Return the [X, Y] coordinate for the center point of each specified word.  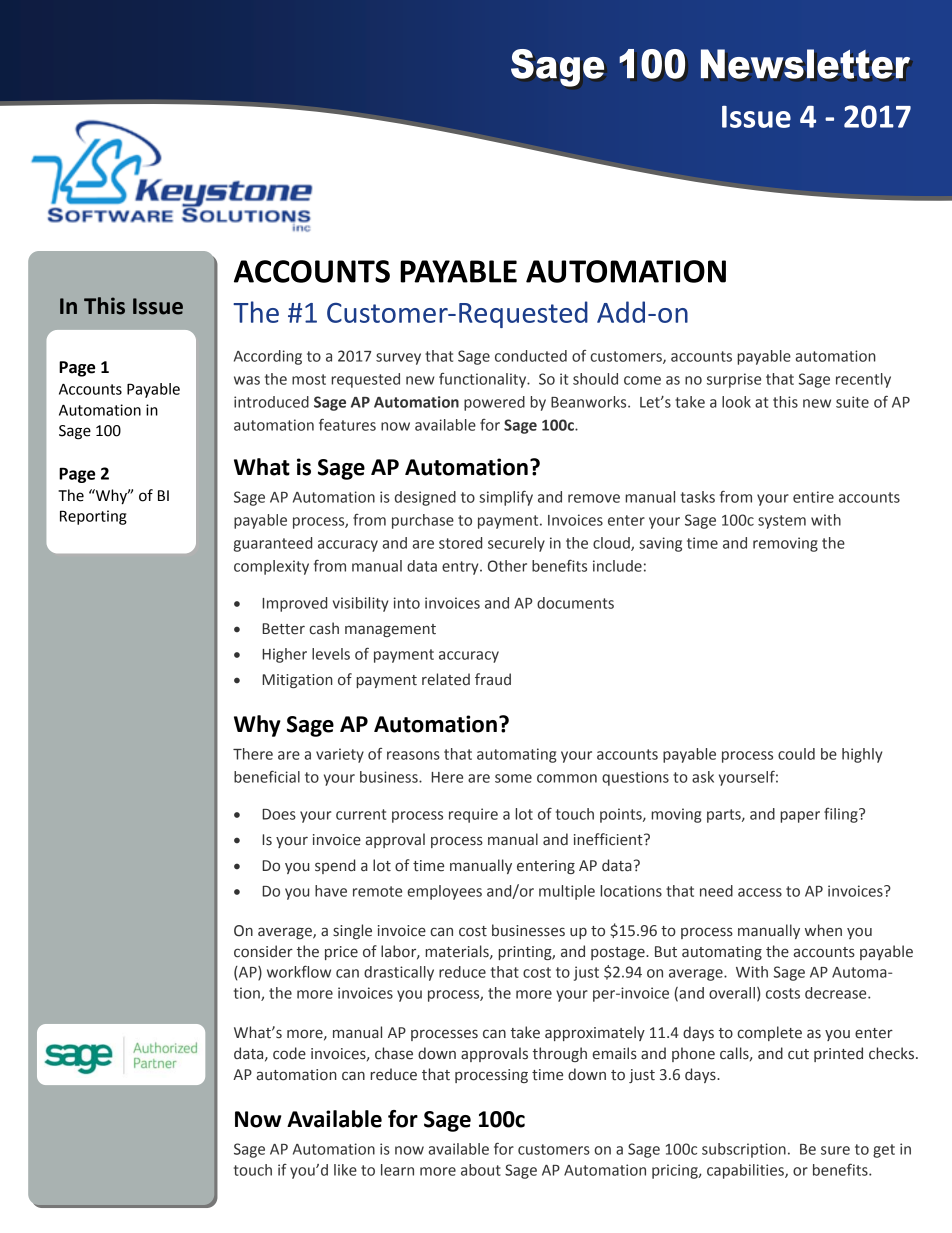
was [247, 380]
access [760, 892]
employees [445, 892]
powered [494, 403]
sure [835, 1150]
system [782, 522]
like [345, 1170]
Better [283, 629]
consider [263, 951]
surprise [734, 380]
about [481, 1170]
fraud [493, 679]
